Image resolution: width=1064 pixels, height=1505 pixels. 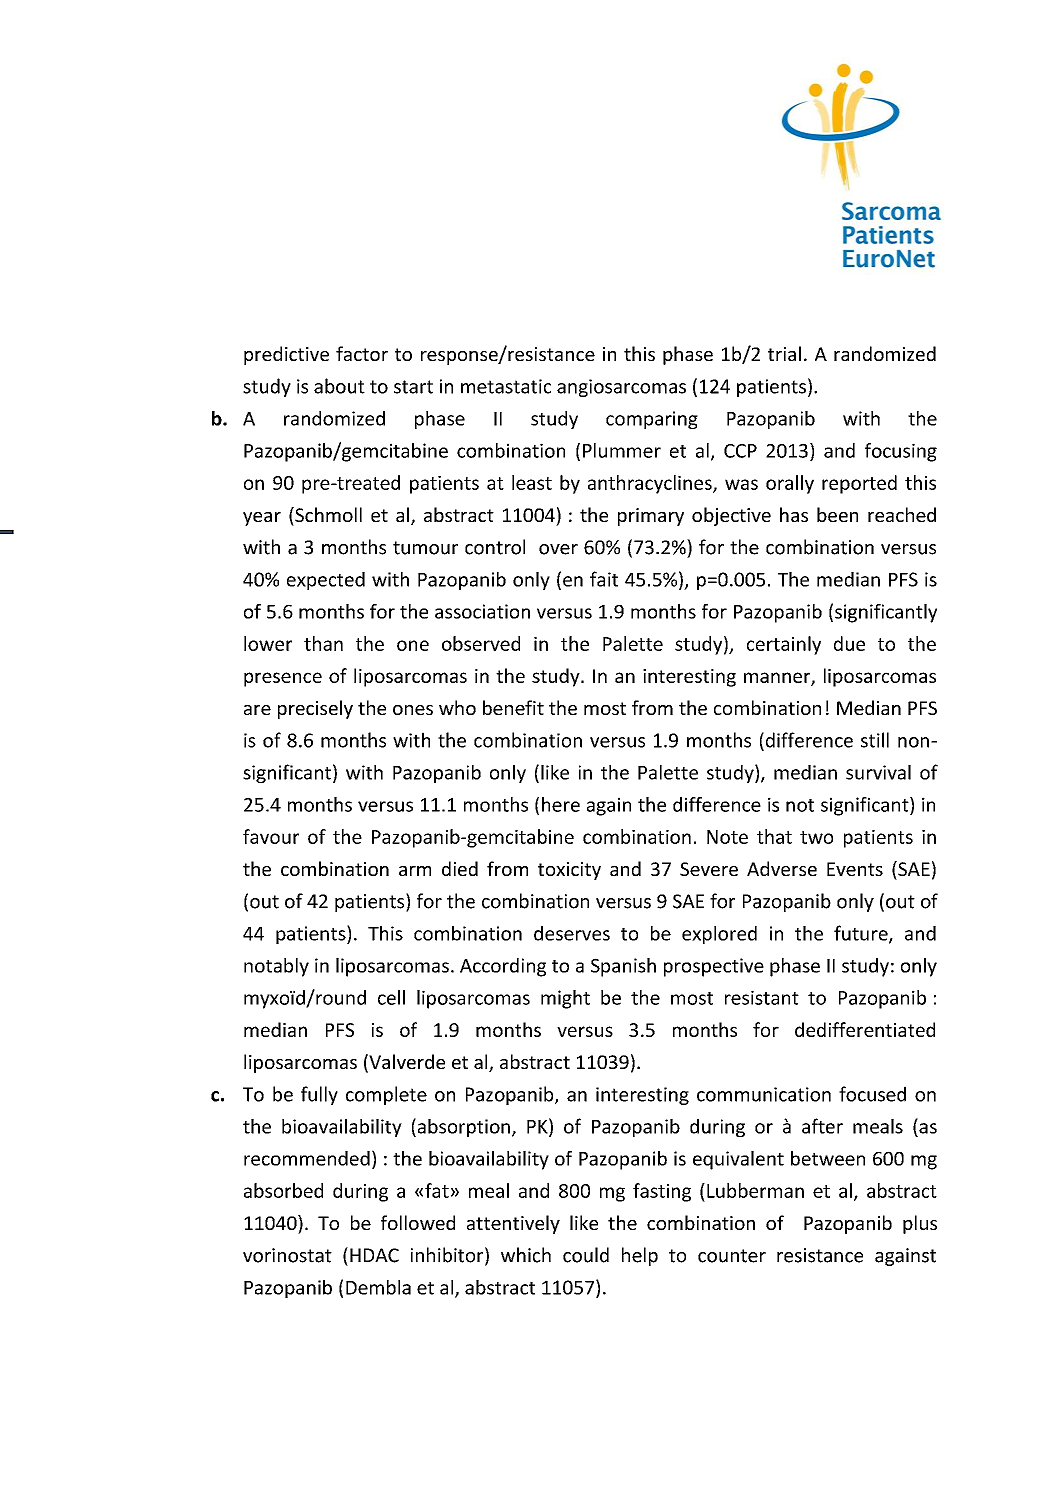 I want to click on metastatic, so click(x=506, y=386).
